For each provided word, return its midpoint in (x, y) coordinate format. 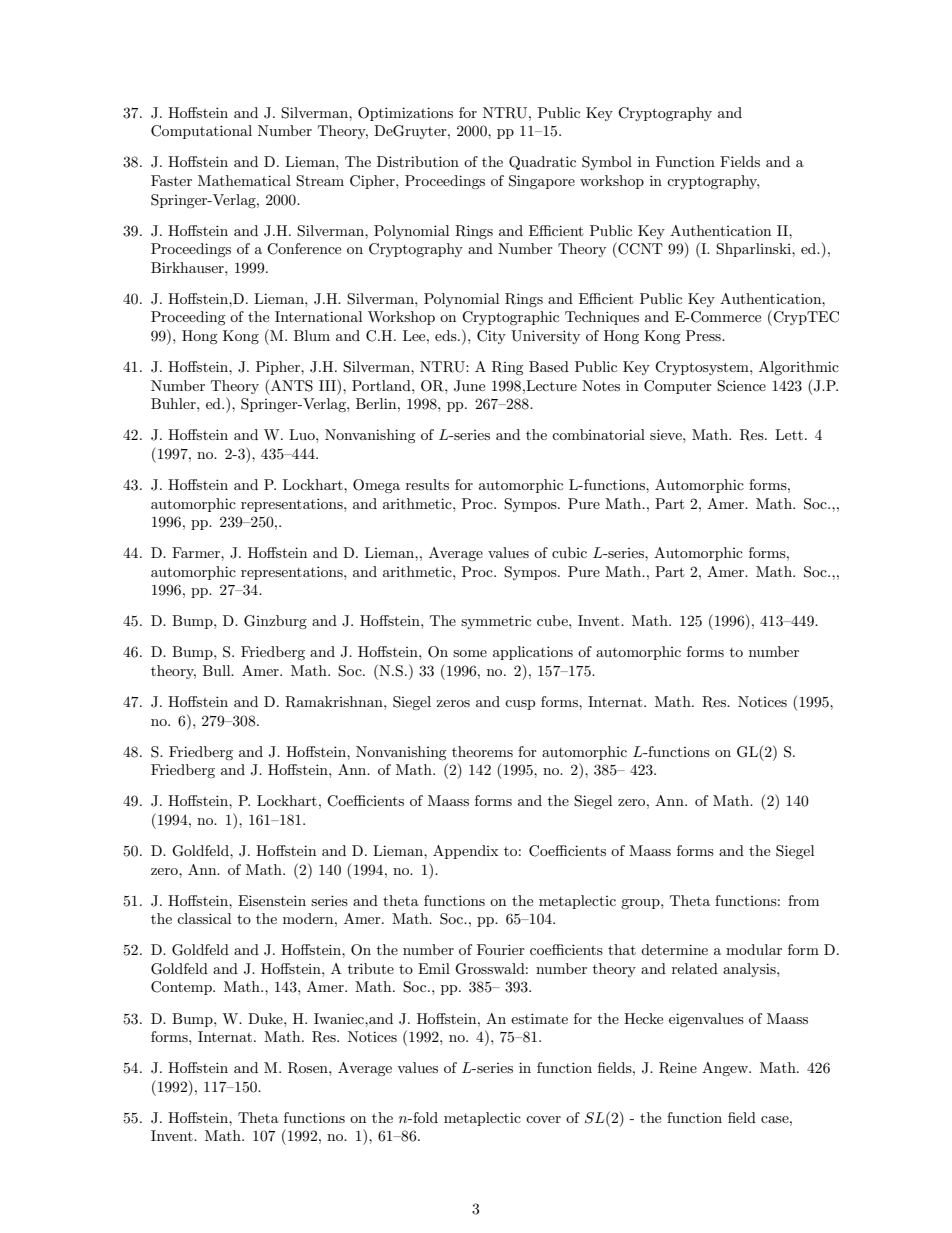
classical (204, 918)
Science (741, 386)
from (803, 900)
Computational (201, 132)
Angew (726, 1069)
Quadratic (542, 163)
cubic (569, 552)
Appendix (465, 852)
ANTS (292, 386)
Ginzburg (275, 622)
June (469, 386)
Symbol (607, 163)
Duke (266, 1018)
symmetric (496, 622)
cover (543, 1119)
